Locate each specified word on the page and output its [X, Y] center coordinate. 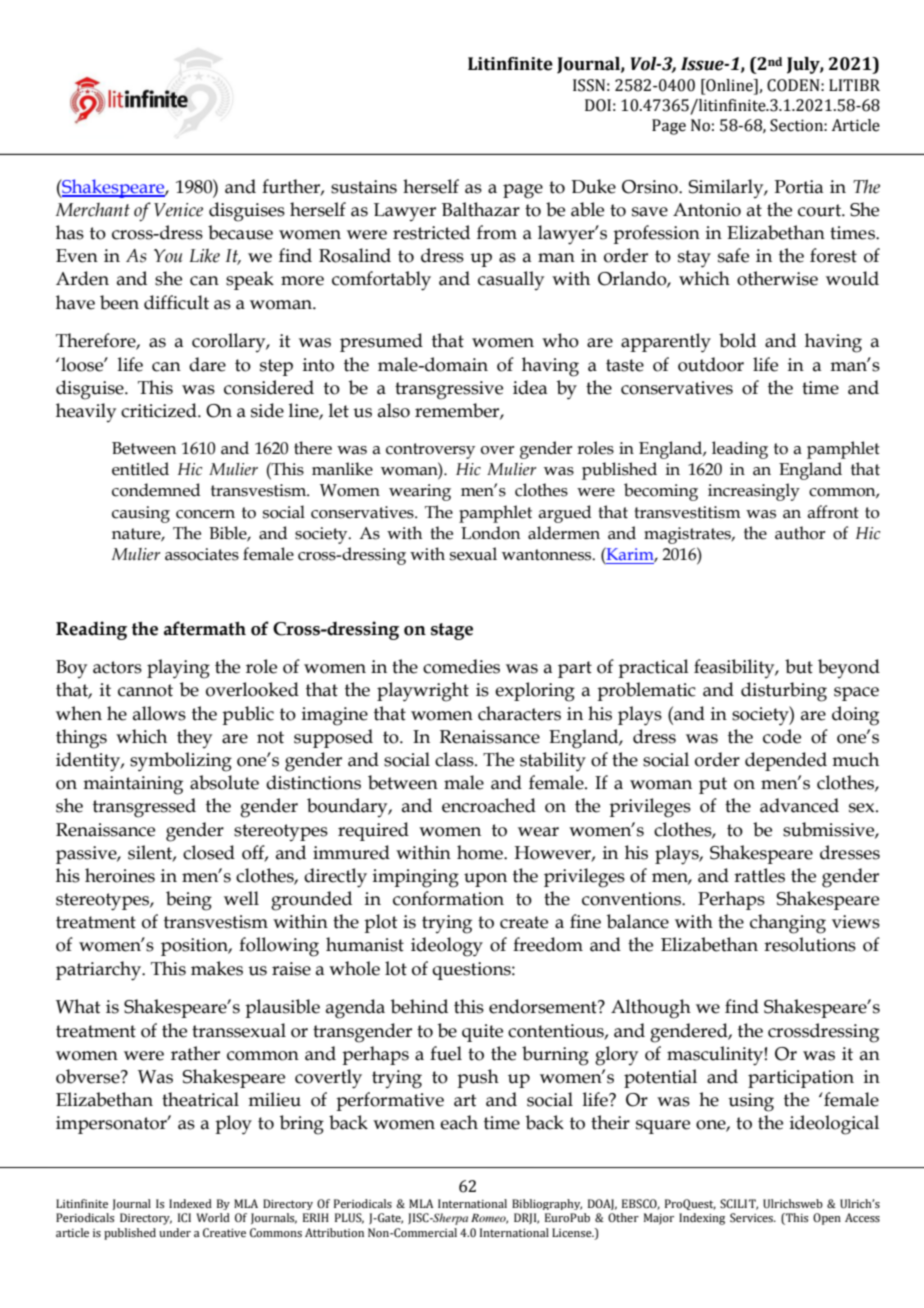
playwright [423, 692]
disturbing [784, 692]
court [820, 210]
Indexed [190, 1203]
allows [159, 713]
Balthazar [481, 209]
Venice [178, 210]
